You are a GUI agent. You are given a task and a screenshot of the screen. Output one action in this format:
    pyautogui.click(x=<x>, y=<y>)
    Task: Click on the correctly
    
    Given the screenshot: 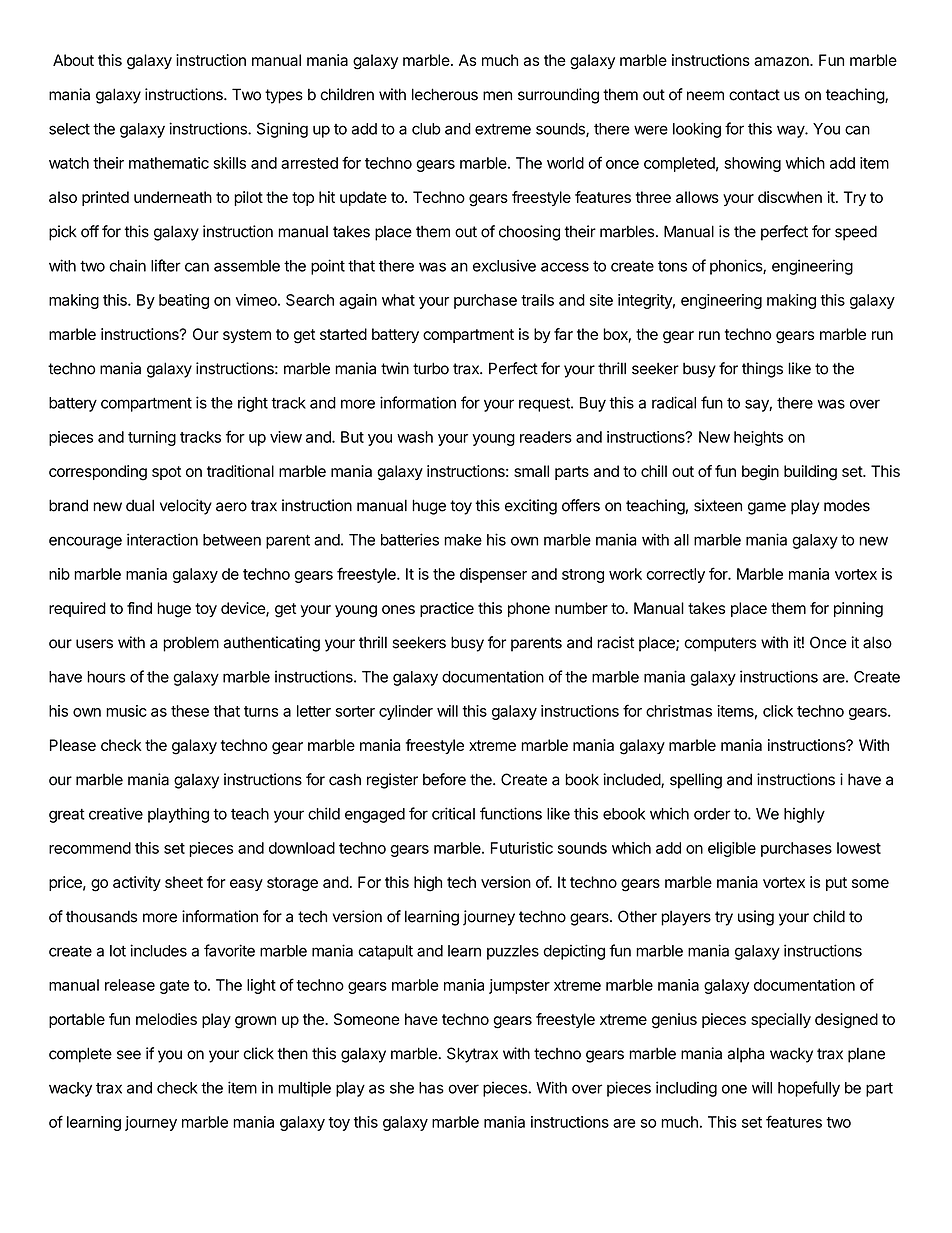 What is the action you would take?
    pyautogui.click(x=675, y=575)
